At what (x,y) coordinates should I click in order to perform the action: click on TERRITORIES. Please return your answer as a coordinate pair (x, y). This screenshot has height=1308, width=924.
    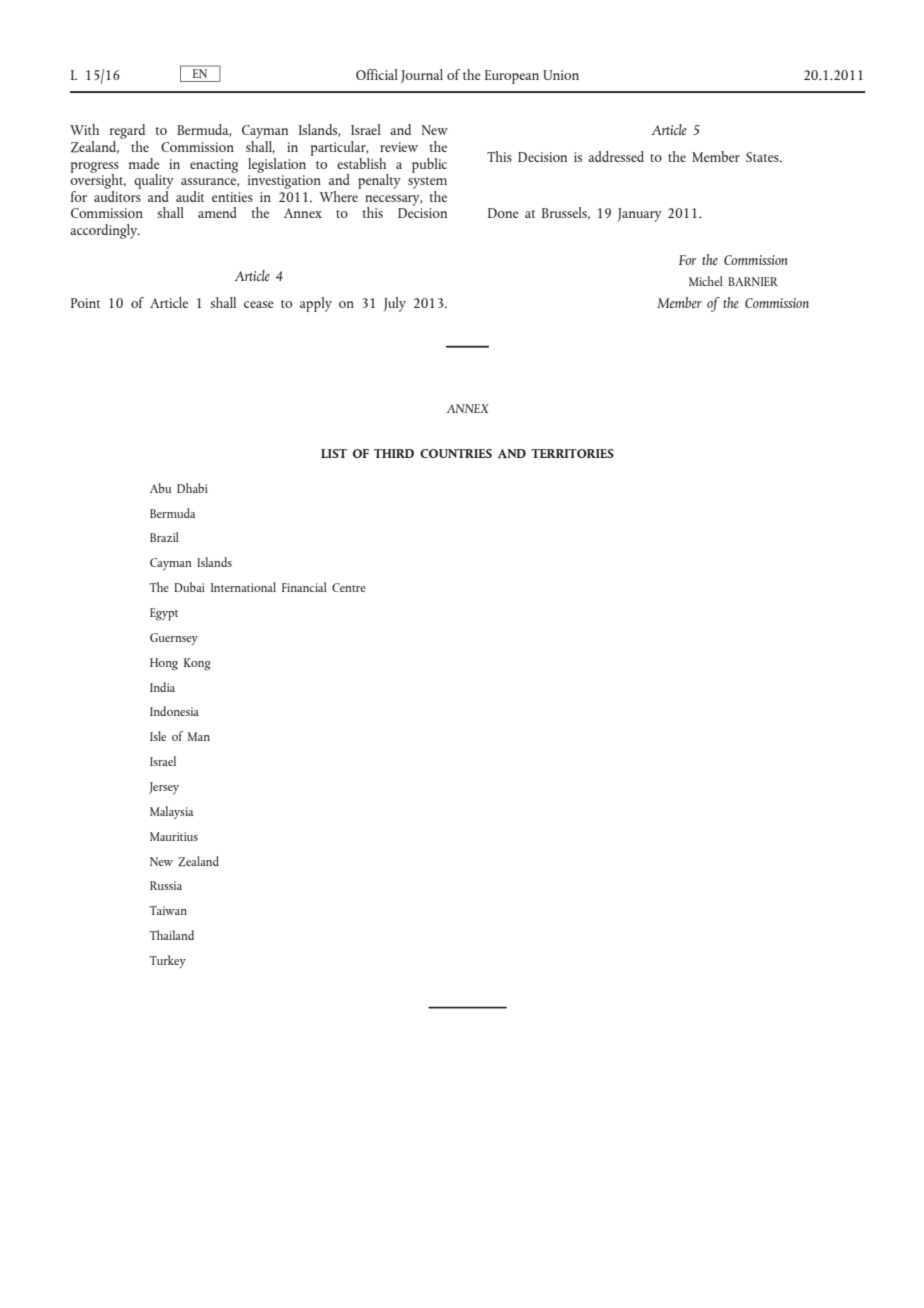
    Looking at the image, I should click on (572, 453).
